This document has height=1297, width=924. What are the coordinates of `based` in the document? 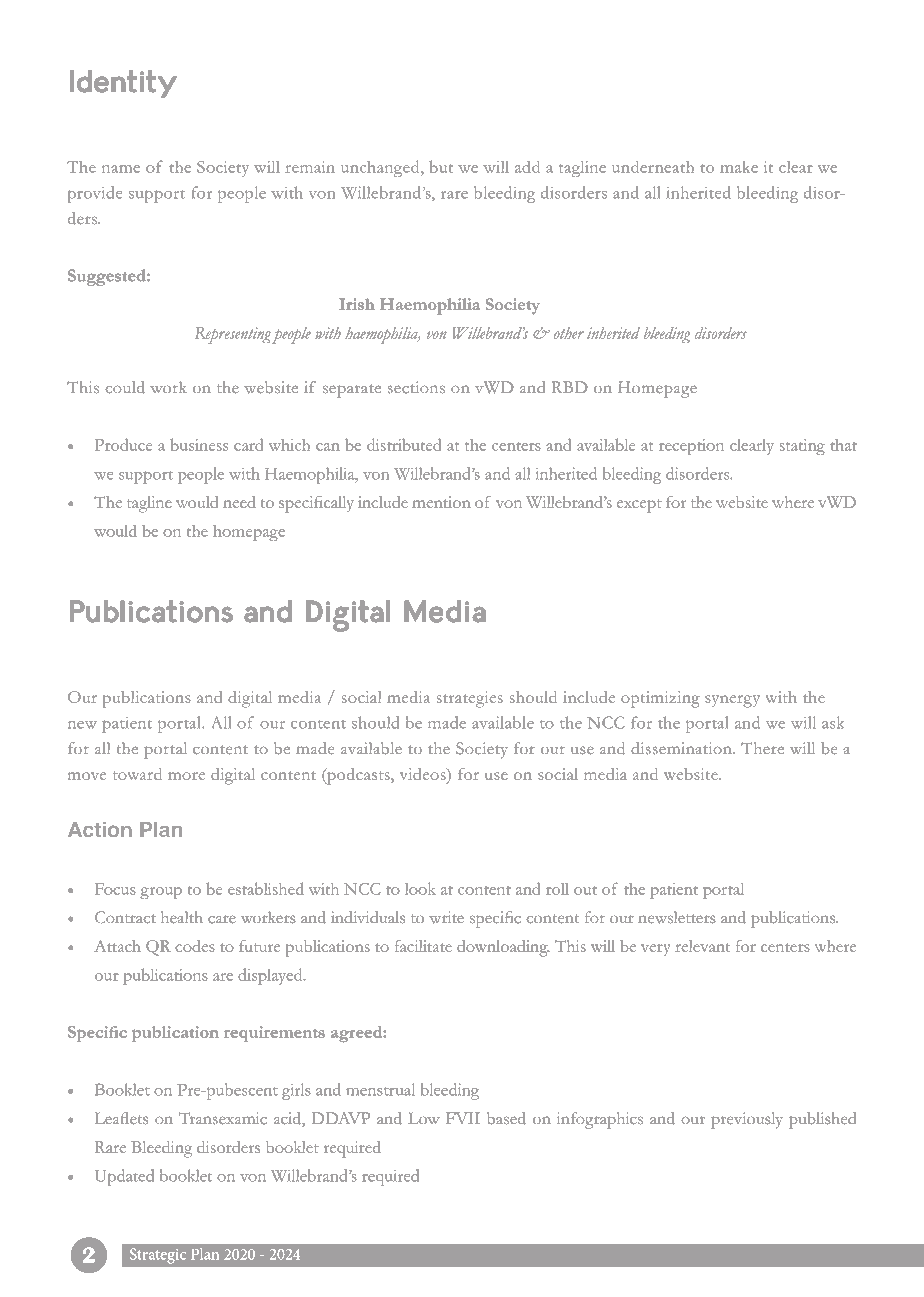 It's located at (506, 1118).
